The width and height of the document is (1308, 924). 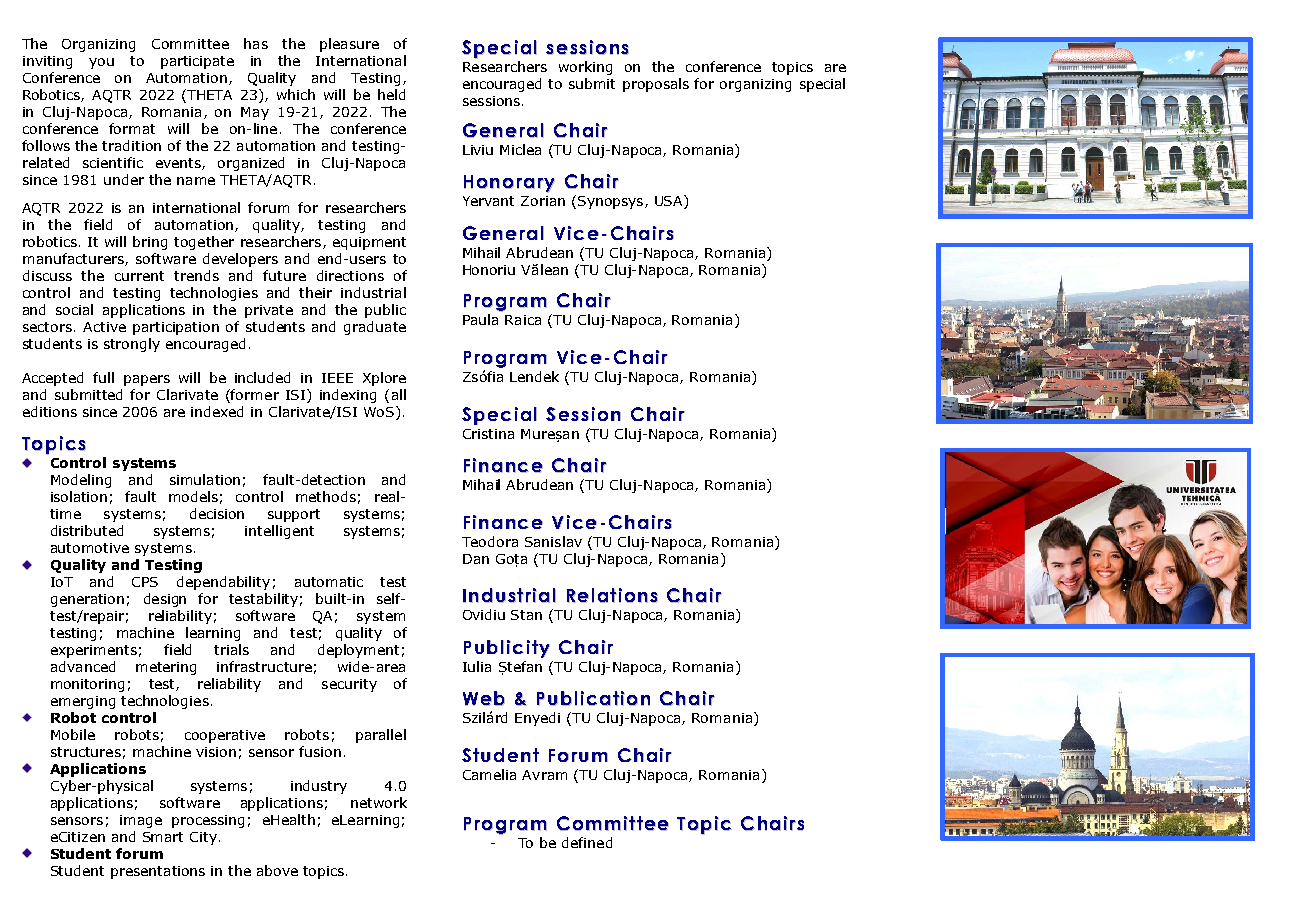 I want to click on Paula, so click(x=480, y=319).
